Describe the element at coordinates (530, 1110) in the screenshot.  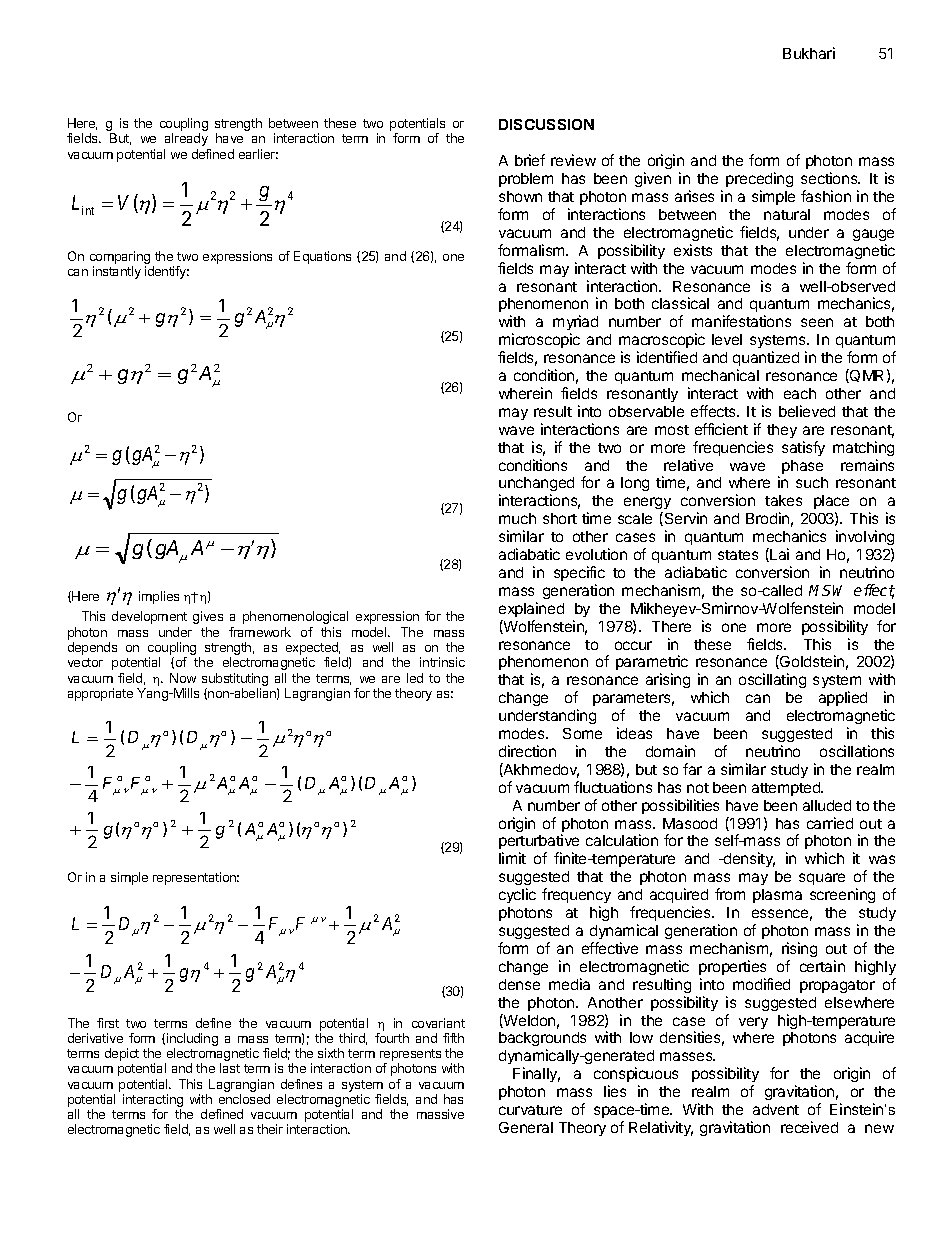
I see `curvature` at that location.
